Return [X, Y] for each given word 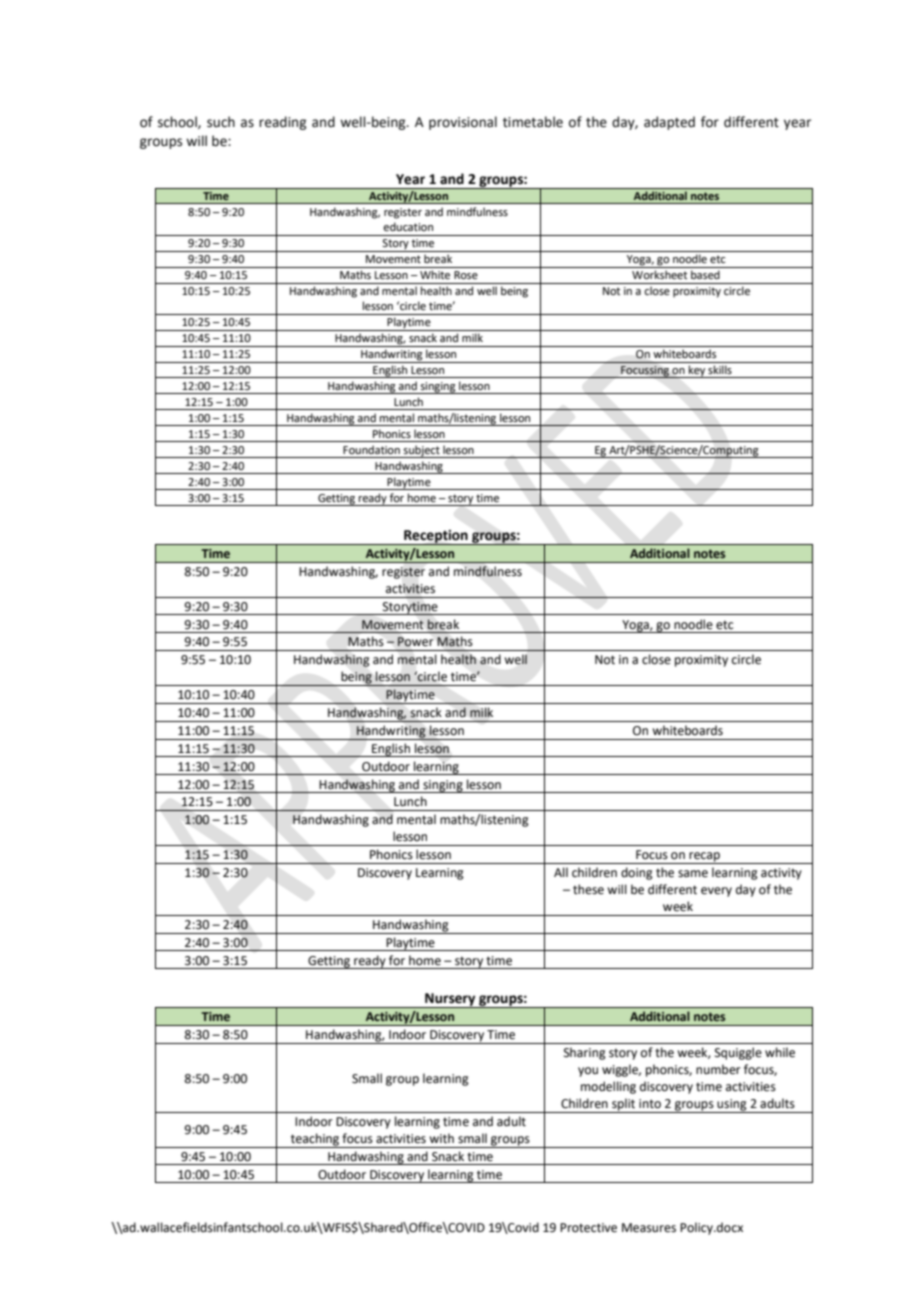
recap [704, 858]
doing [637, 873]
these [588, 889]
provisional [463, 123]
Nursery [450, 1000]
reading [282, 123]
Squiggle [738, 1053]
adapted [669, 123]
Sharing [585, 1053]
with [441, 1138]
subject [422, 451]
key [697, 371]
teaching [315, 1140]
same [693, 874]
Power [416, 642]
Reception [436, 537]
